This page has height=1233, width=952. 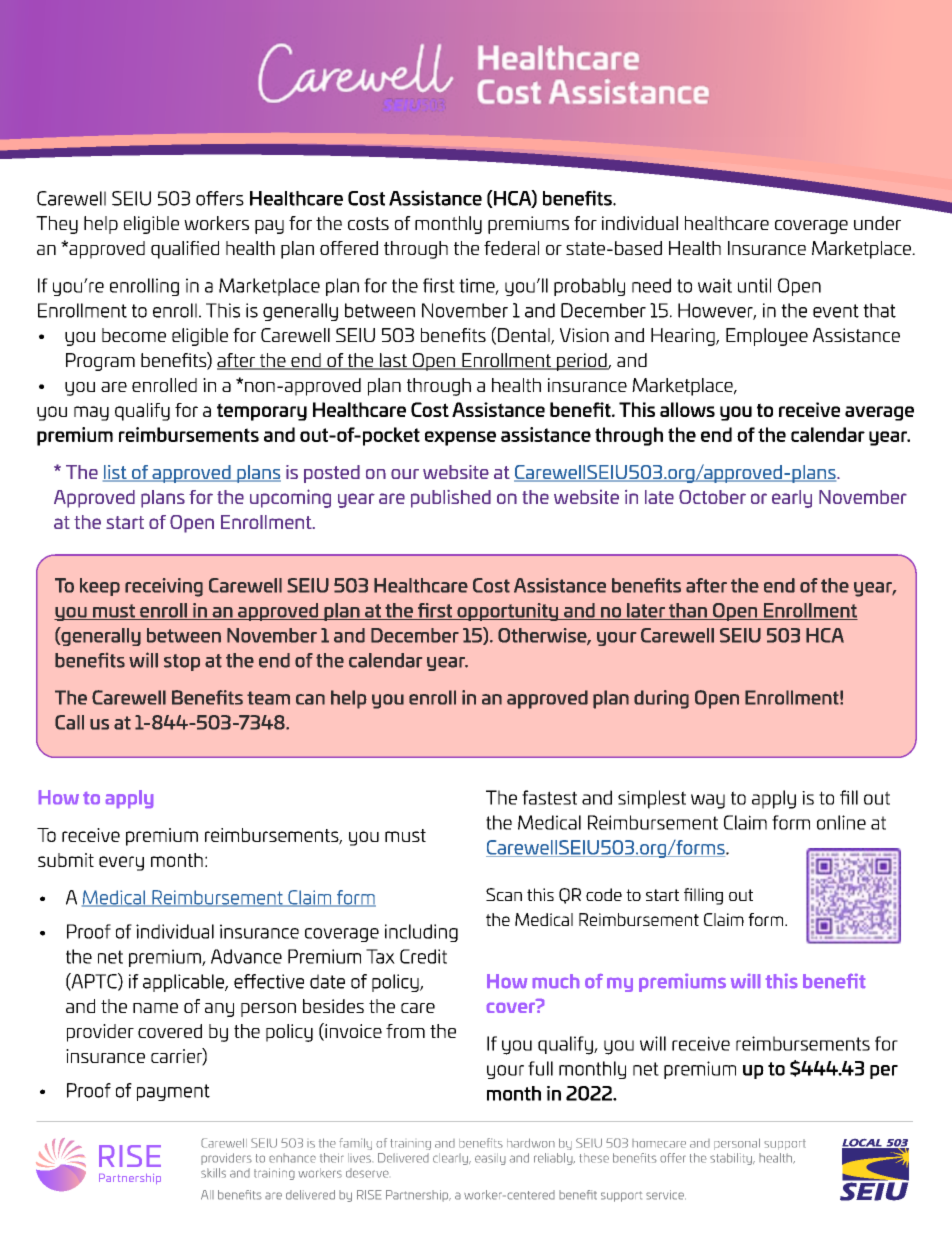 I want to click on qualified, so click(x=185, y=250).
